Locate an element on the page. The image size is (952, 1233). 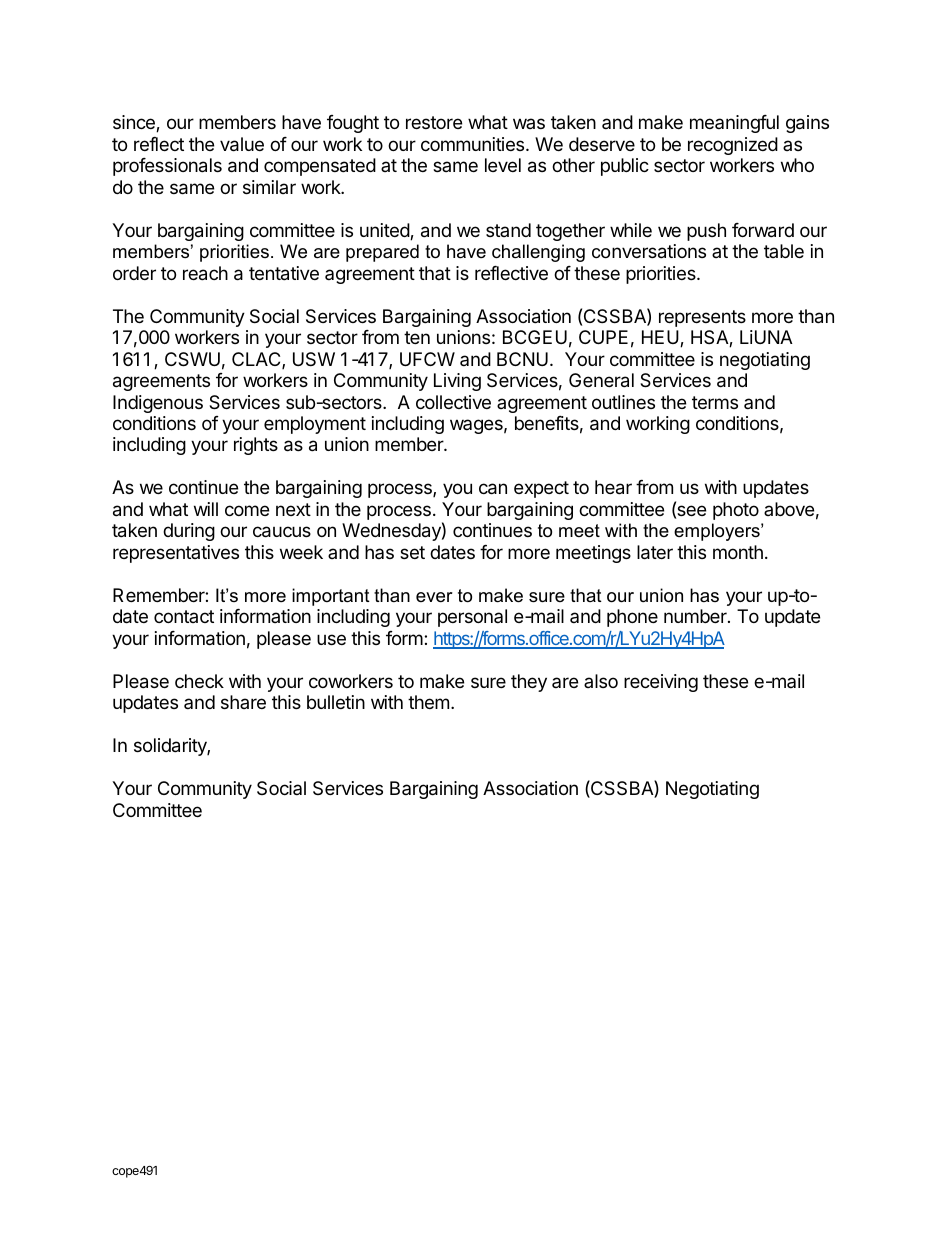
check is located at coordinates (199, 681).
